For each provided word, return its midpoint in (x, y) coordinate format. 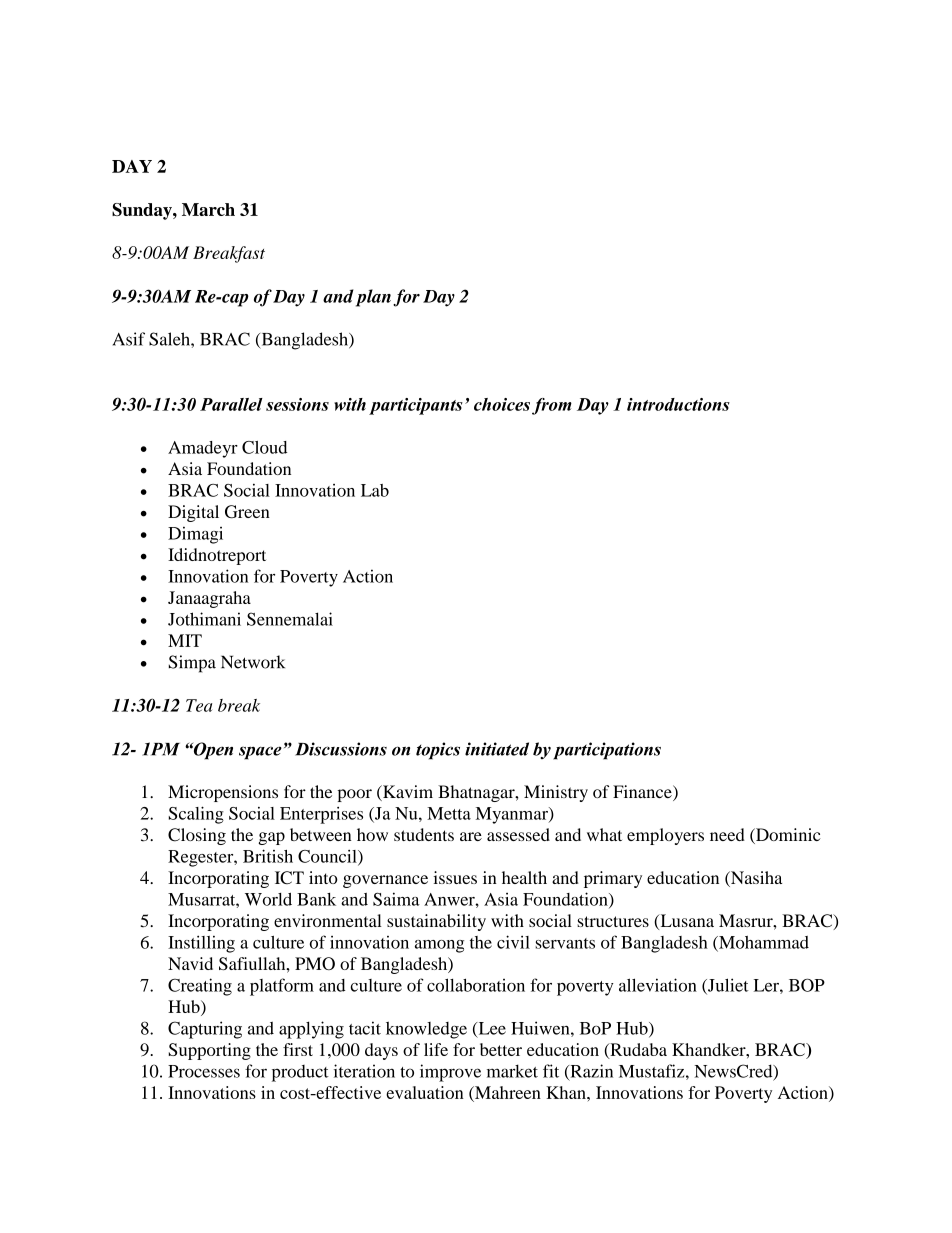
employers (665, 836)
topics (438, 751)
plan (373, 298)
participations (607, 751)
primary (613, 879)
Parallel (231, 404)
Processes (204, 1071)
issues (455, 877)
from (552, 406)
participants (416, 406)
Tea (199, 705)
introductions (678, 404)
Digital (193, 513)
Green (247, 511)
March (208, 209)
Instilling (201, 944)
